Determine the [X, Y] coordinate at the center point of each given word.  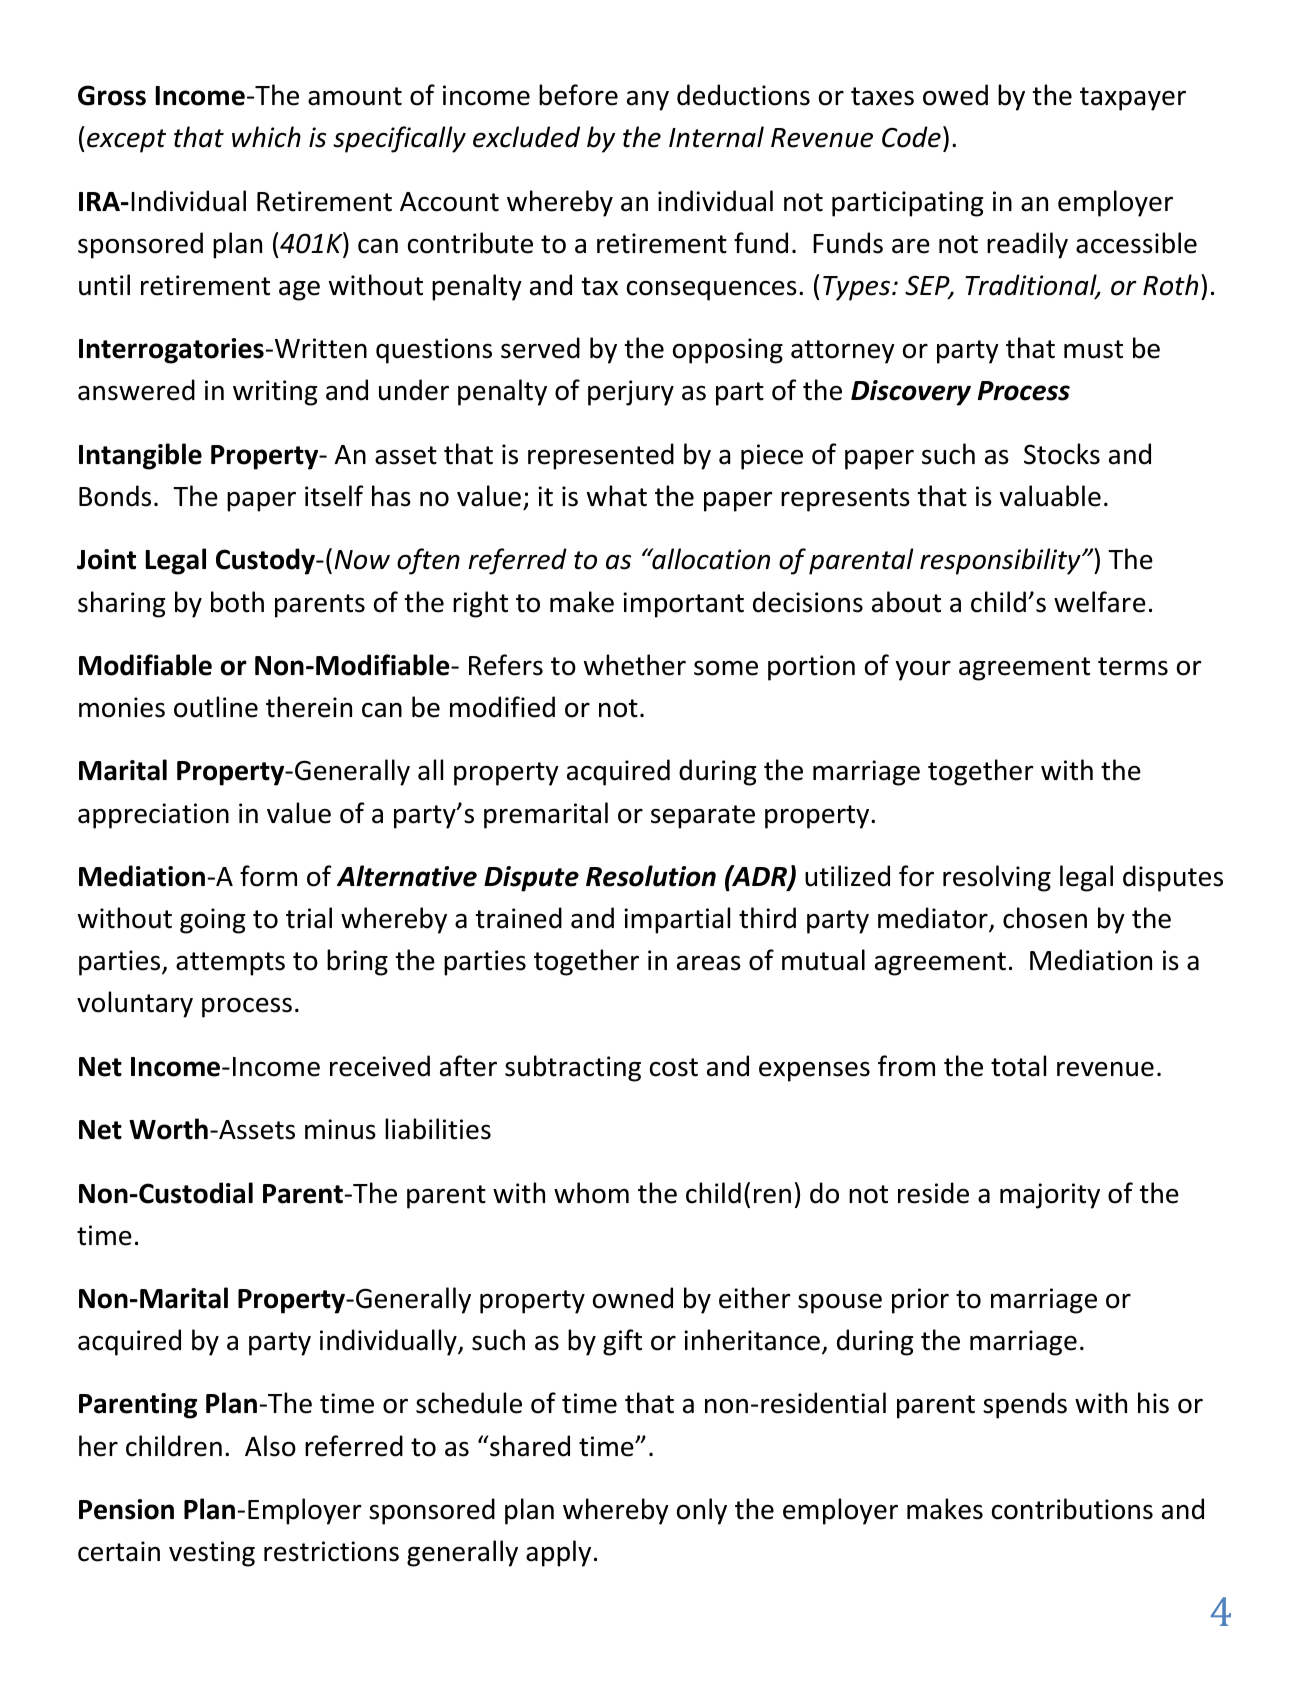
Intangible [140, 456]
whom [591, 1193]
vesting [212, 1554]
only [702, 1511]
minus [340, 1129]
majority [1050, 1196]
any [648, 100]
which [266, 137]
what [617, 496]
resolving [997, 878]
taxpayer [1133, 99]
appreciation [153, 816]
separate [703, 817]
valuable [1050, 496]
